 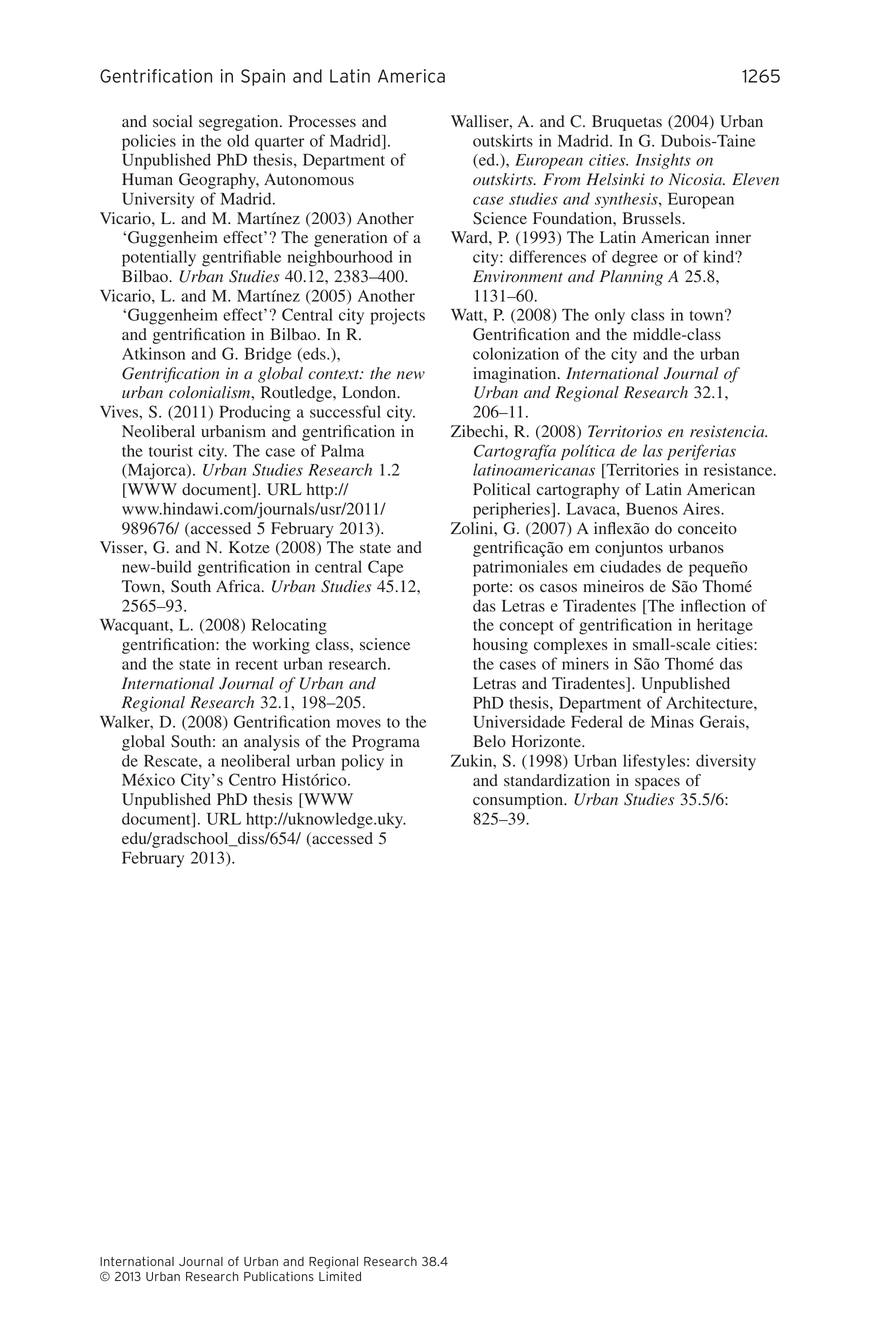 I want to click on Insights, so click(x=663, y=161).
